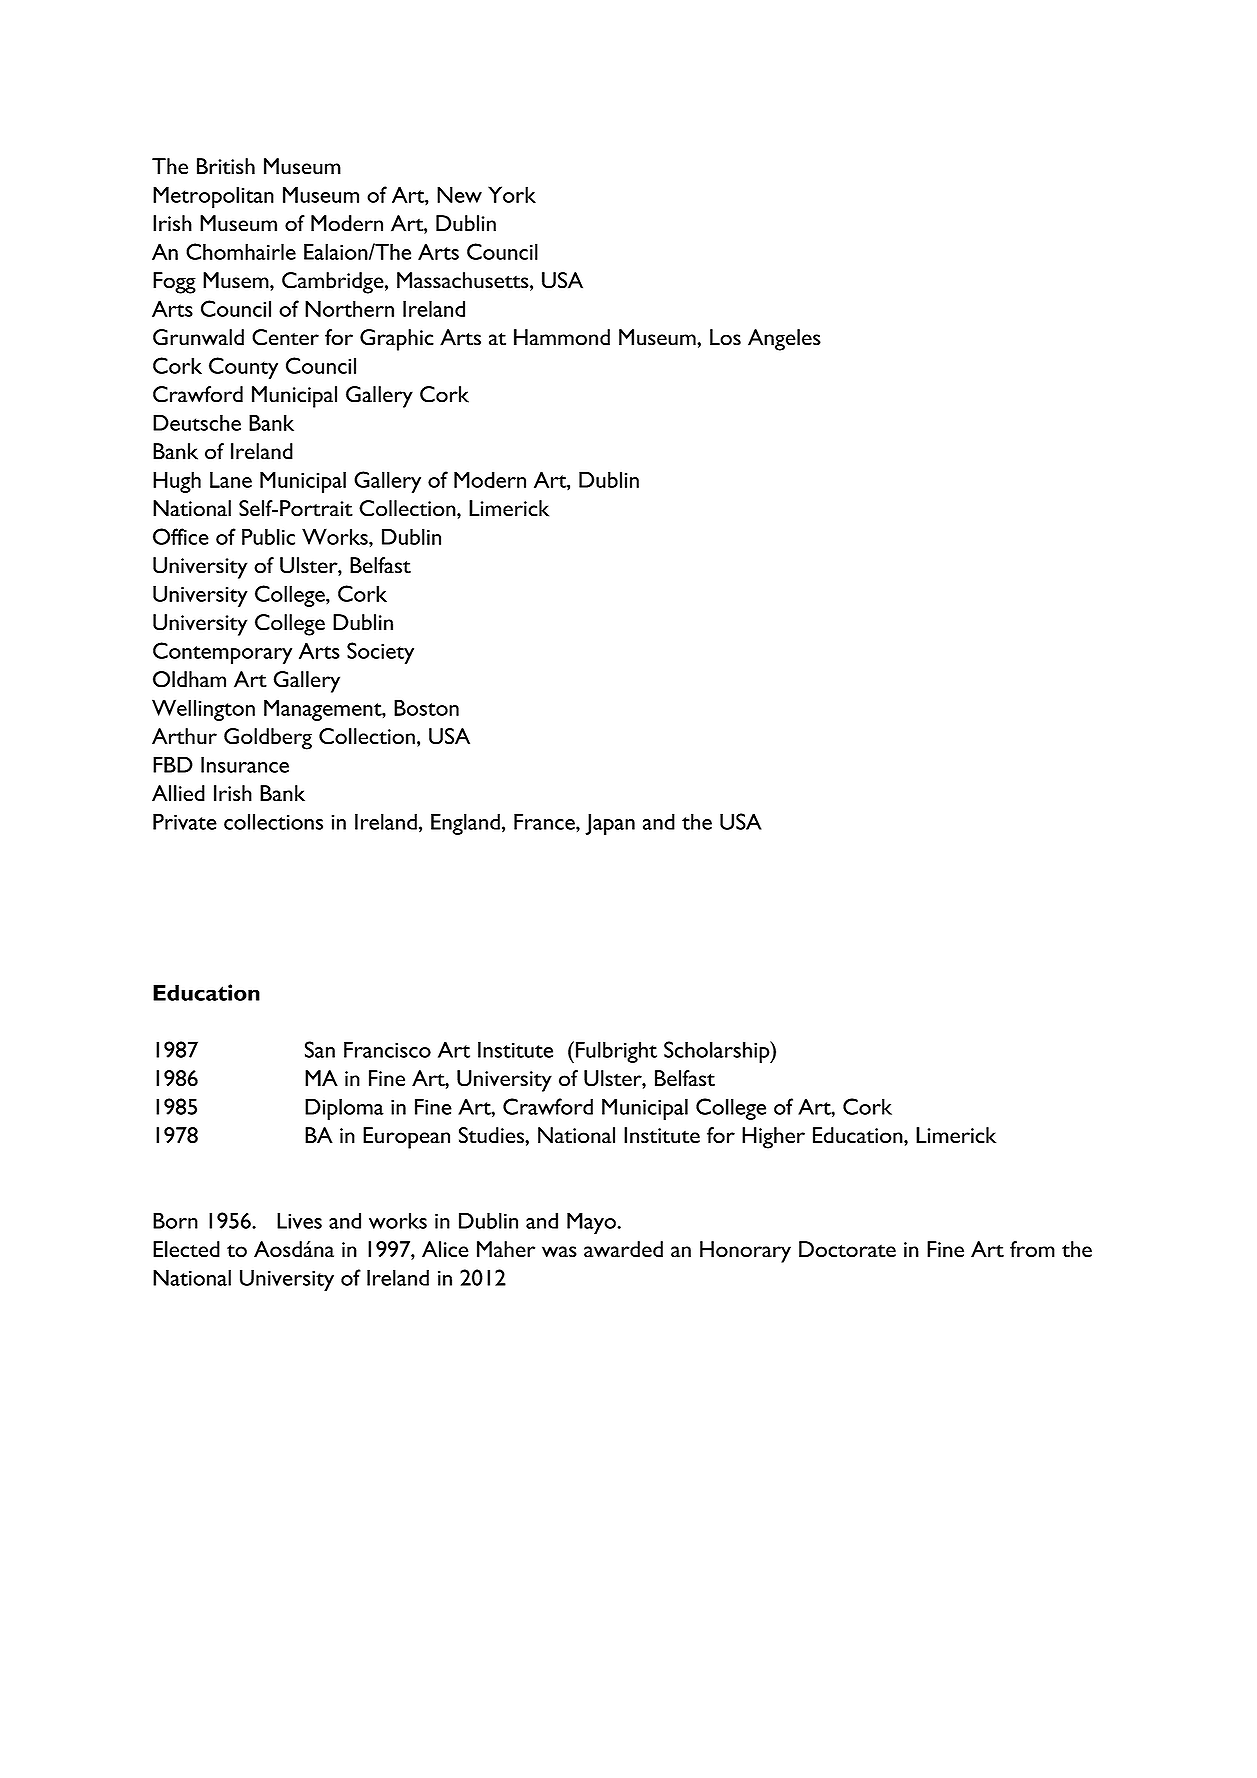 The width and height of the screenshot is (1257, 1778). What do you see at coordinates (512, 194) in the screenshot?
I see `York` at bounding box center [512, 194].
